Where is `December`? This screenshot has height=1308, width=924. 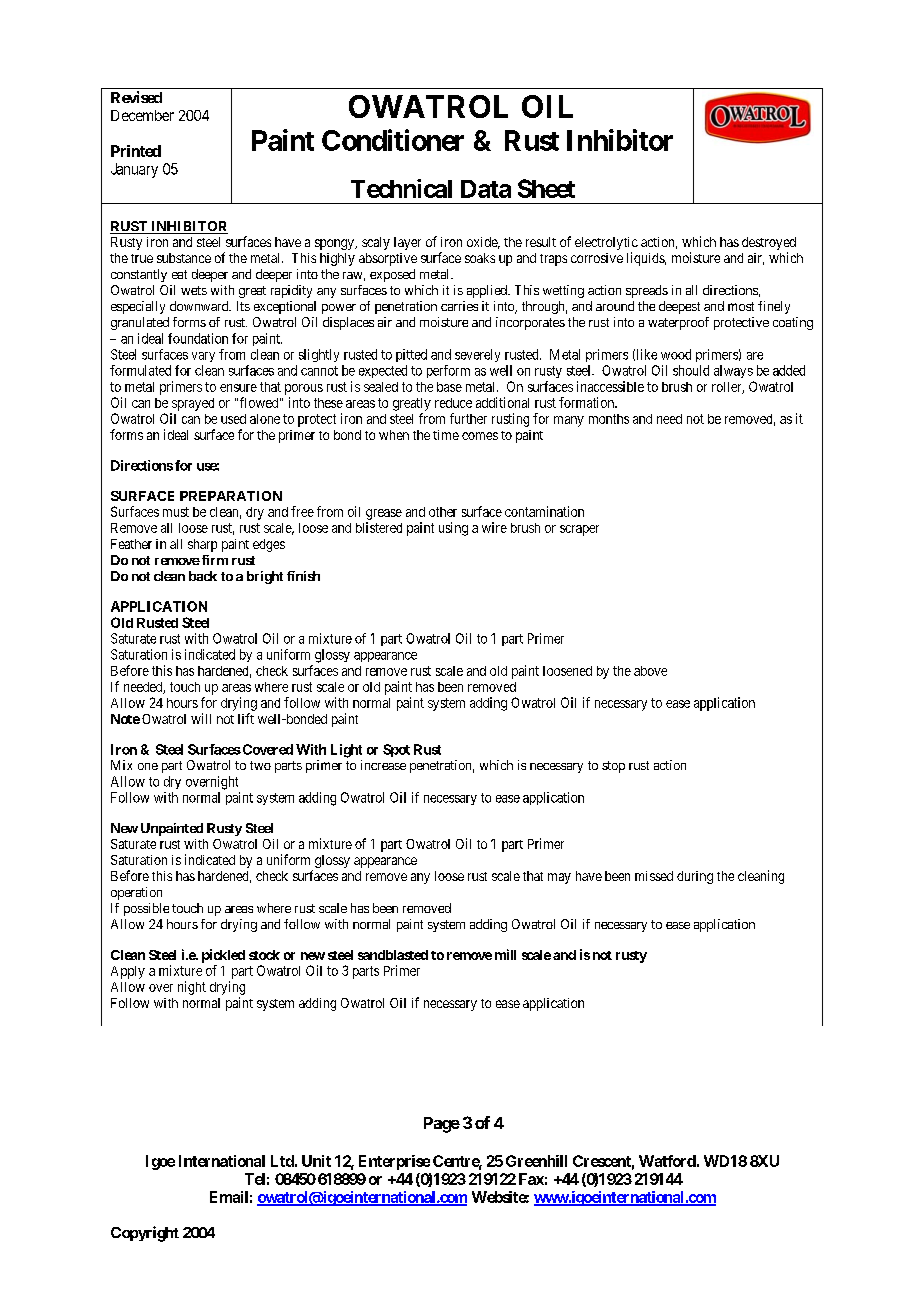 December is located at coordinates (142, 115).
